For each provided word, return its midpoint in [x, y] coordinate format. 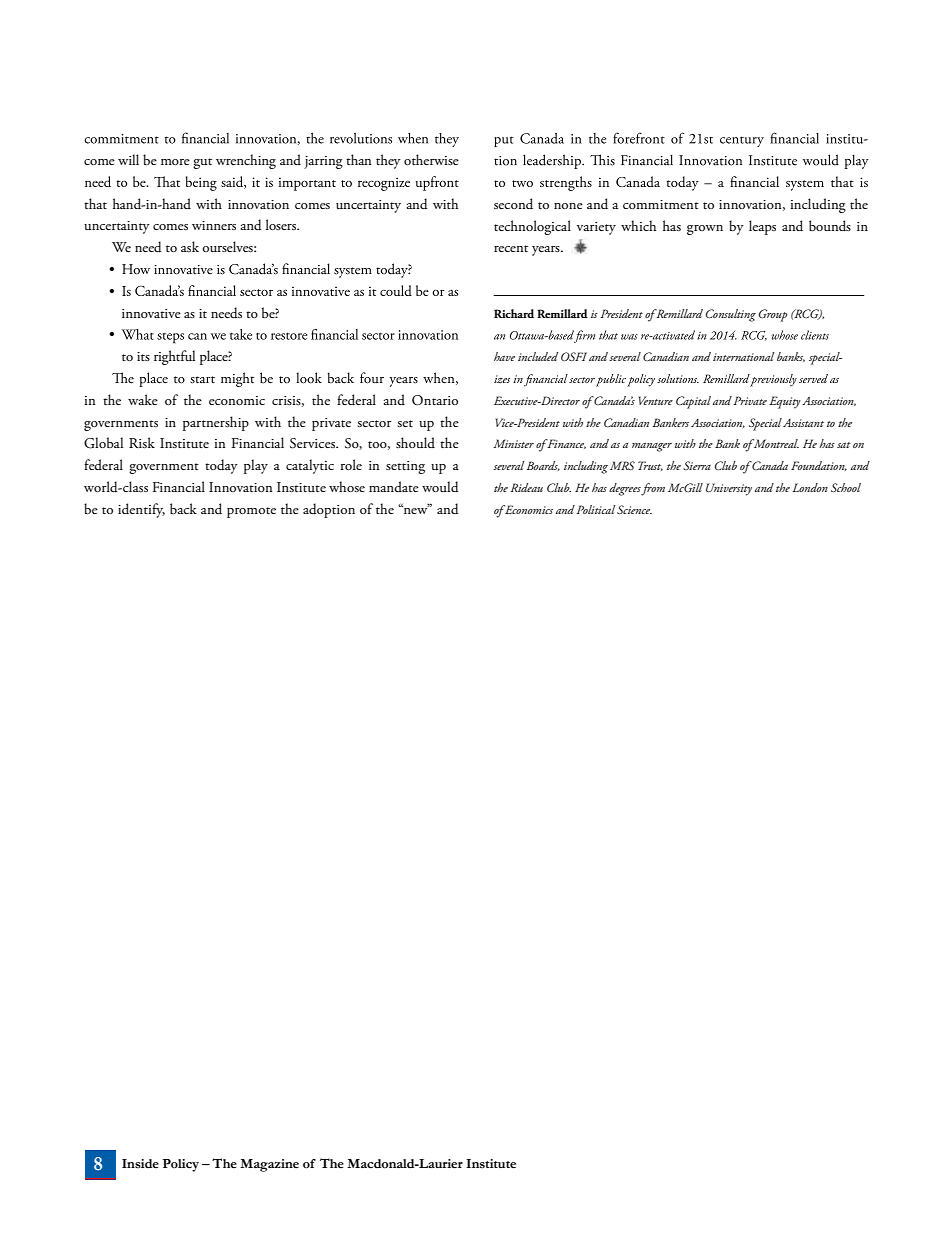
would [440, 487]
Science [634, 509]
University [729, 489]
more [175, 162]
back [183, 508]
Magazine [269, 1165]
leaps [762, 227]
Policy [181, 1165]
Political [595, 509]
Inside [140, 1164]
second [513, 204]
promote [251, 512]
